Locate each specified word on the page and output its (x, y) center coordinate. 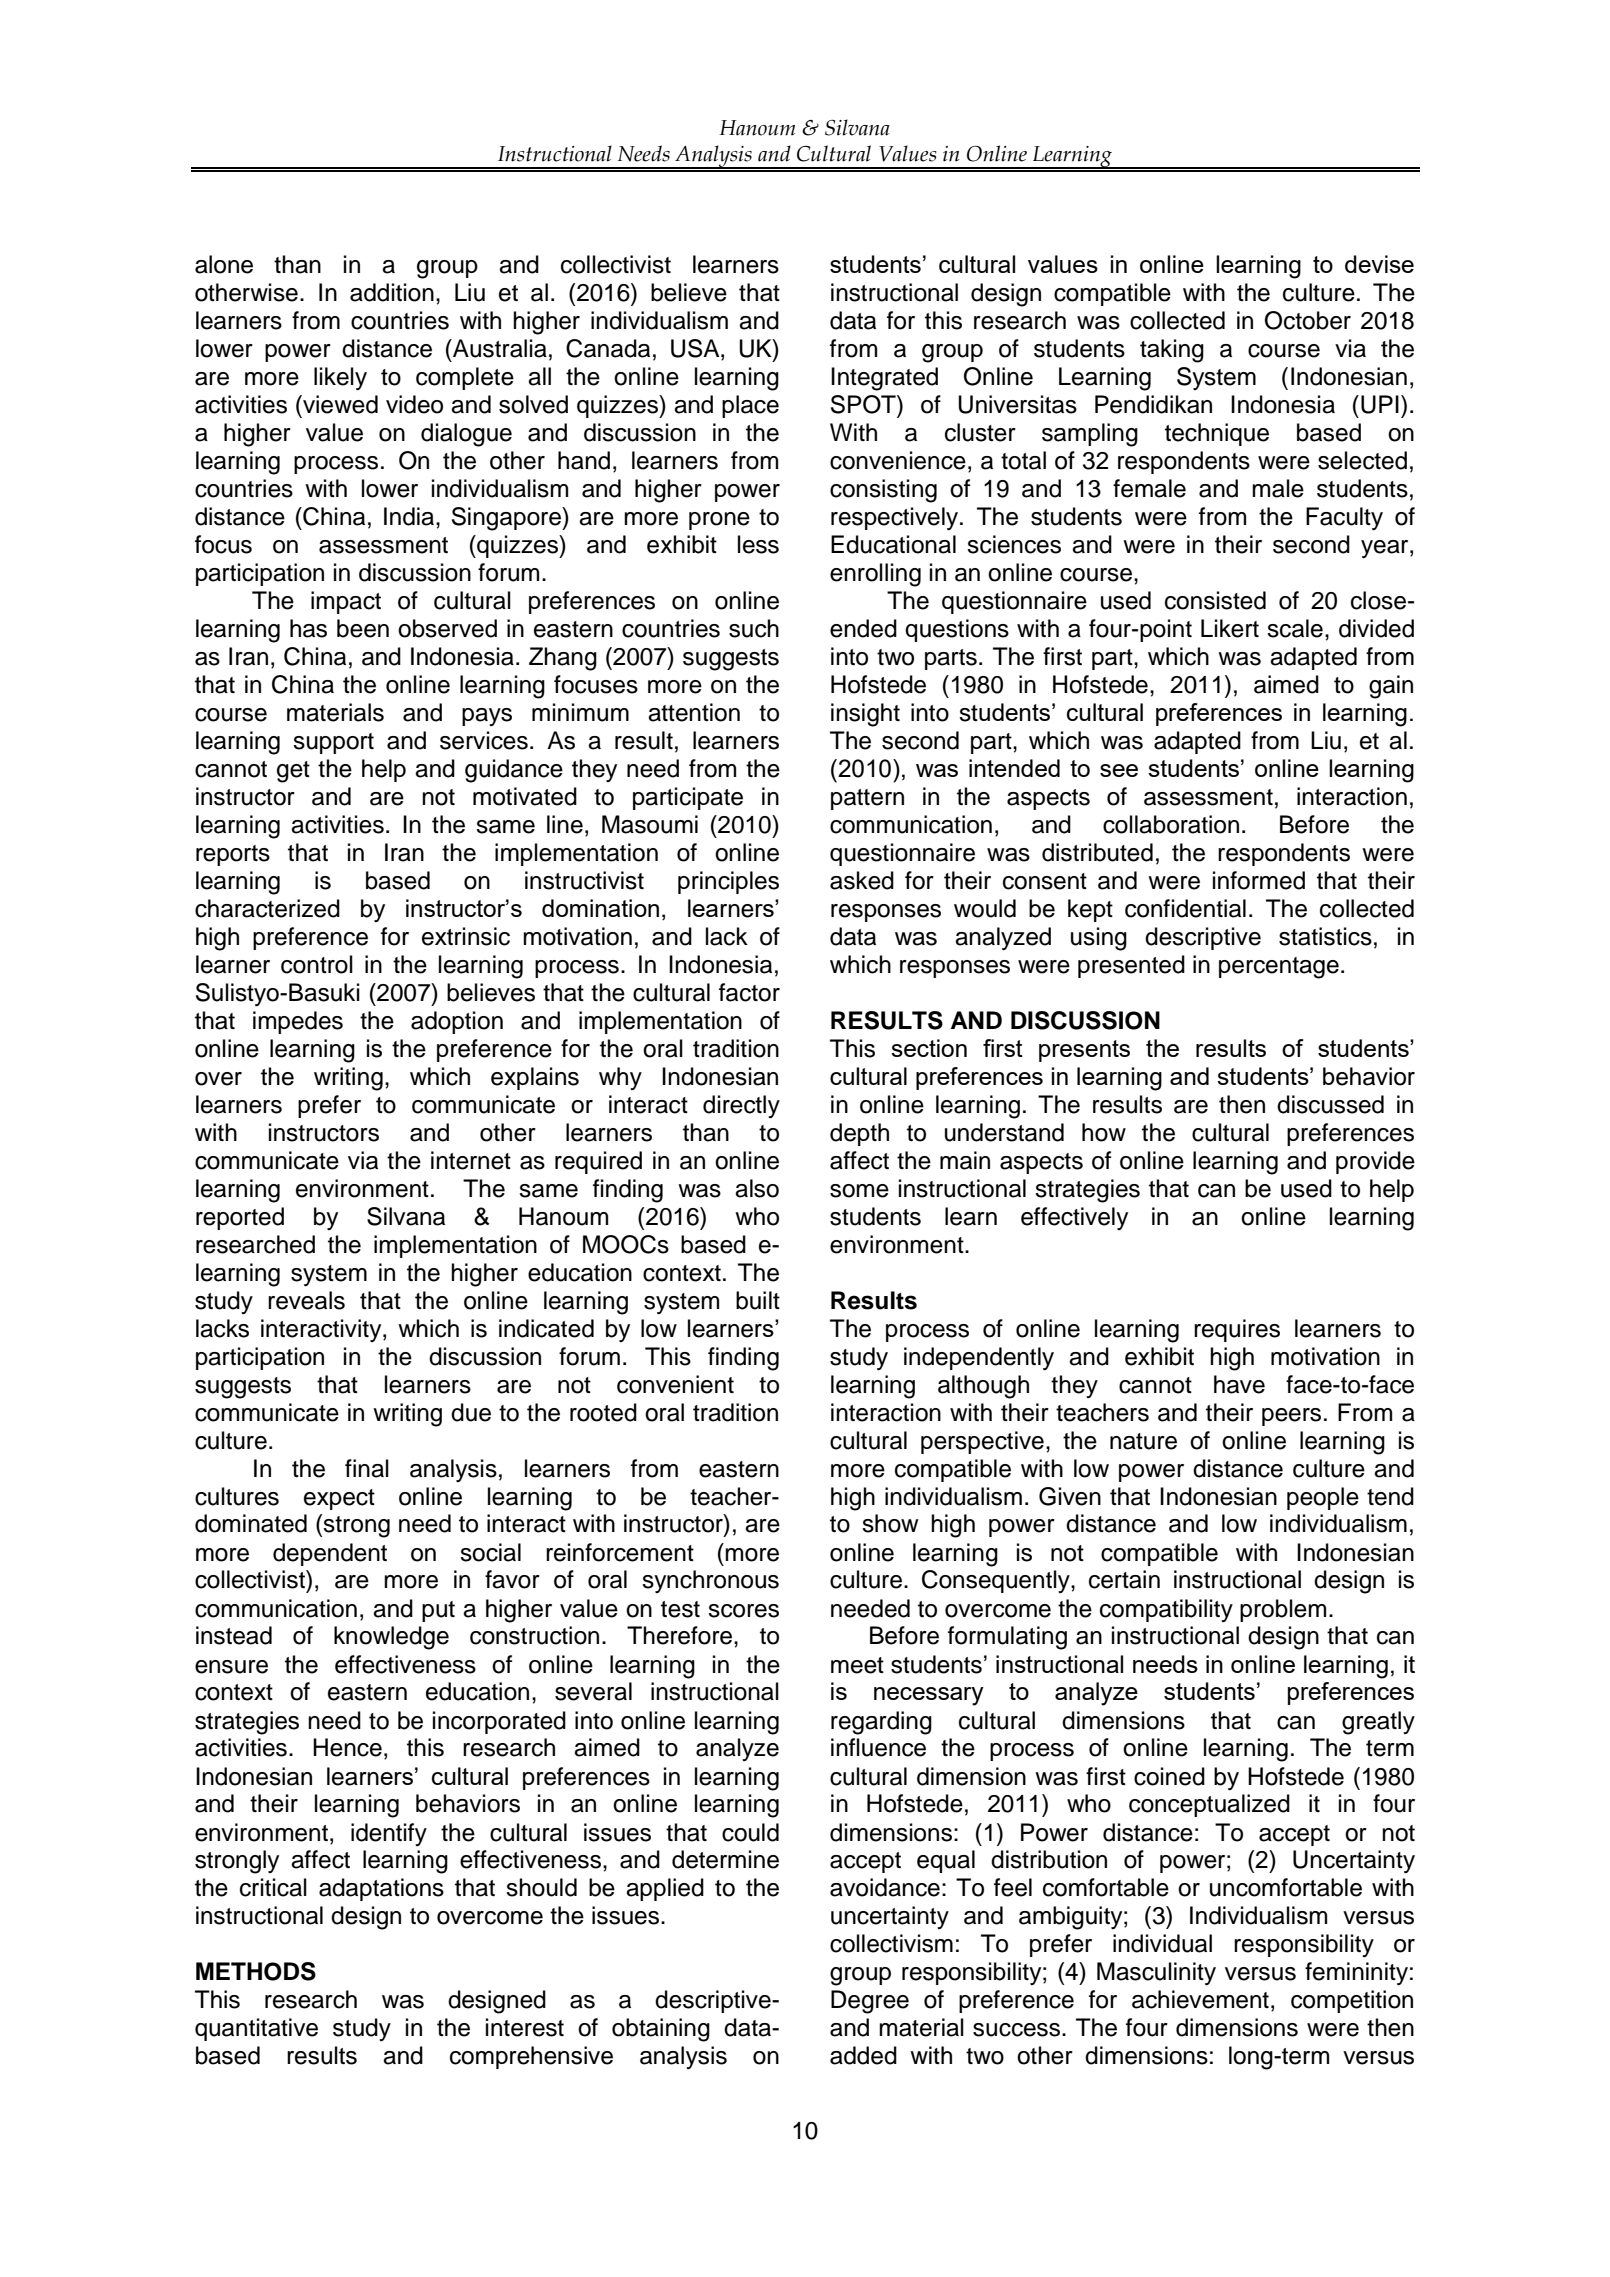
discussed (1330, 1104)
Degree (870, 2002)
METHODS (256, 1971)
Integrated (884, 379)
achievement (1200, 1999)
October (1308, 320)
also (757, 1188)
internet (471, 1160)
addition (392, 292)
